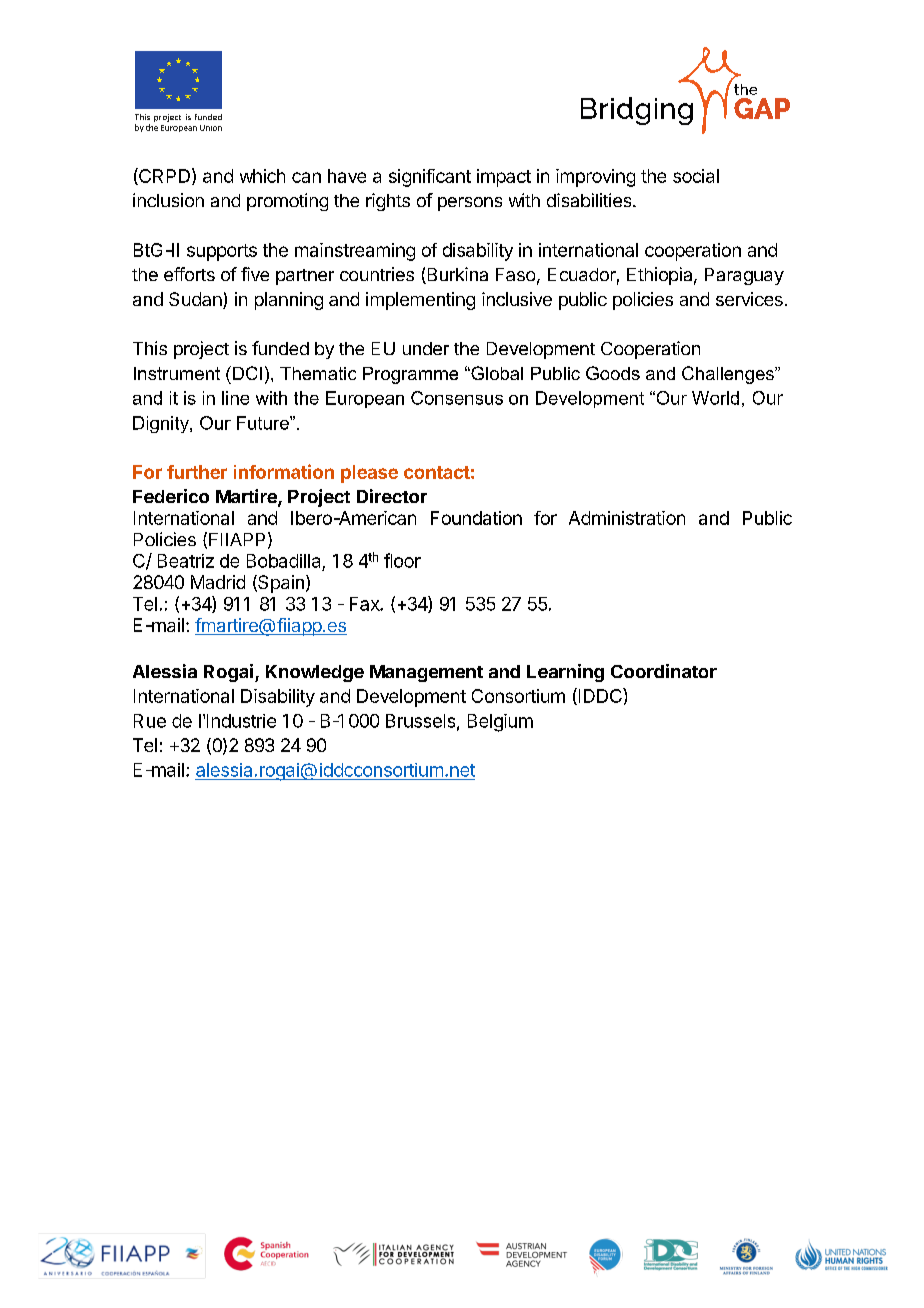  What do you see at coordinates (715, 398) in the screenshot?
I see `World` at bounding box center [715, 398].
